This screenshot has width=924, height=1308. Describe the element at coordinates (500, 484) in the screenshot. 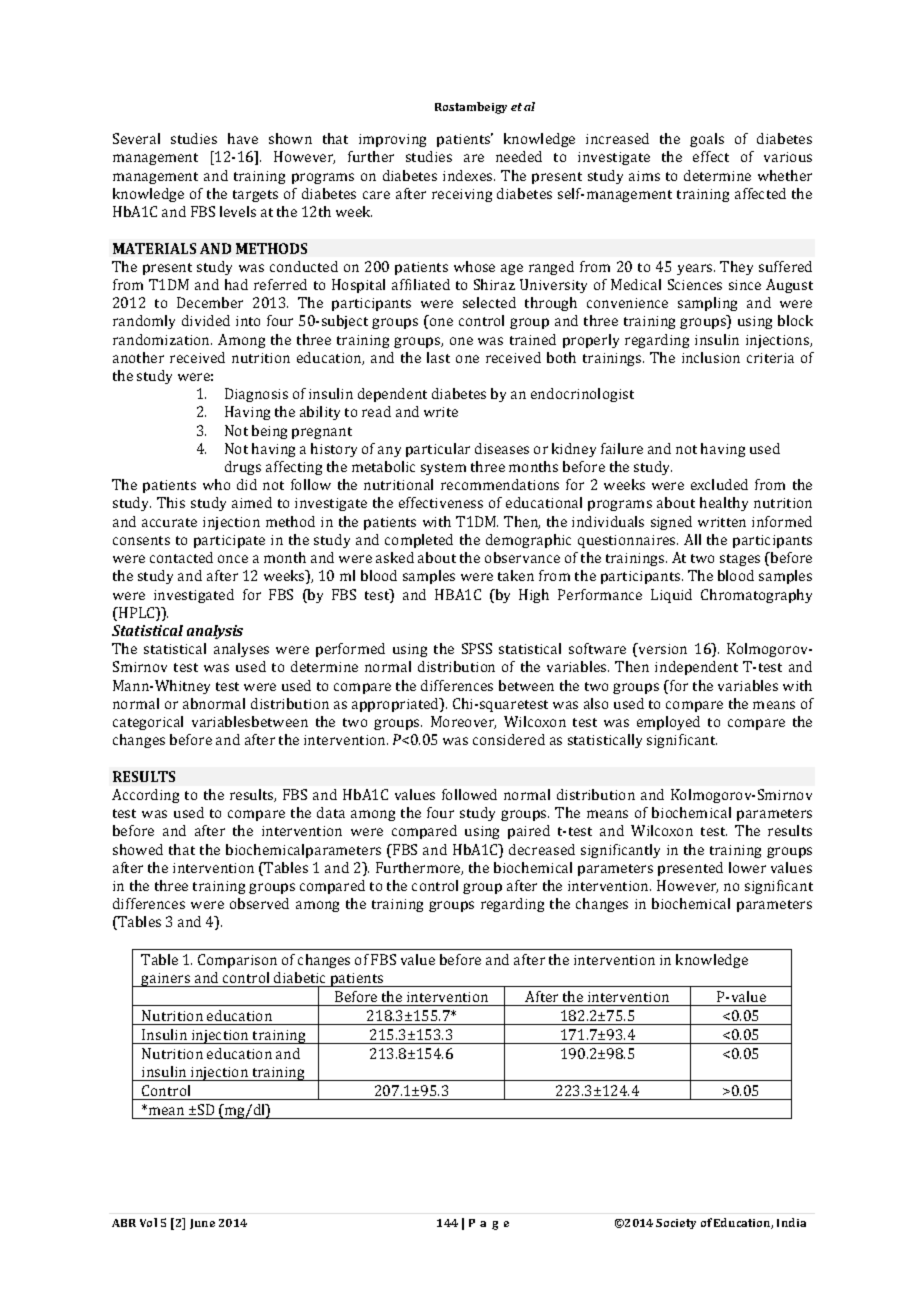

I see `recommendations` at that location.
